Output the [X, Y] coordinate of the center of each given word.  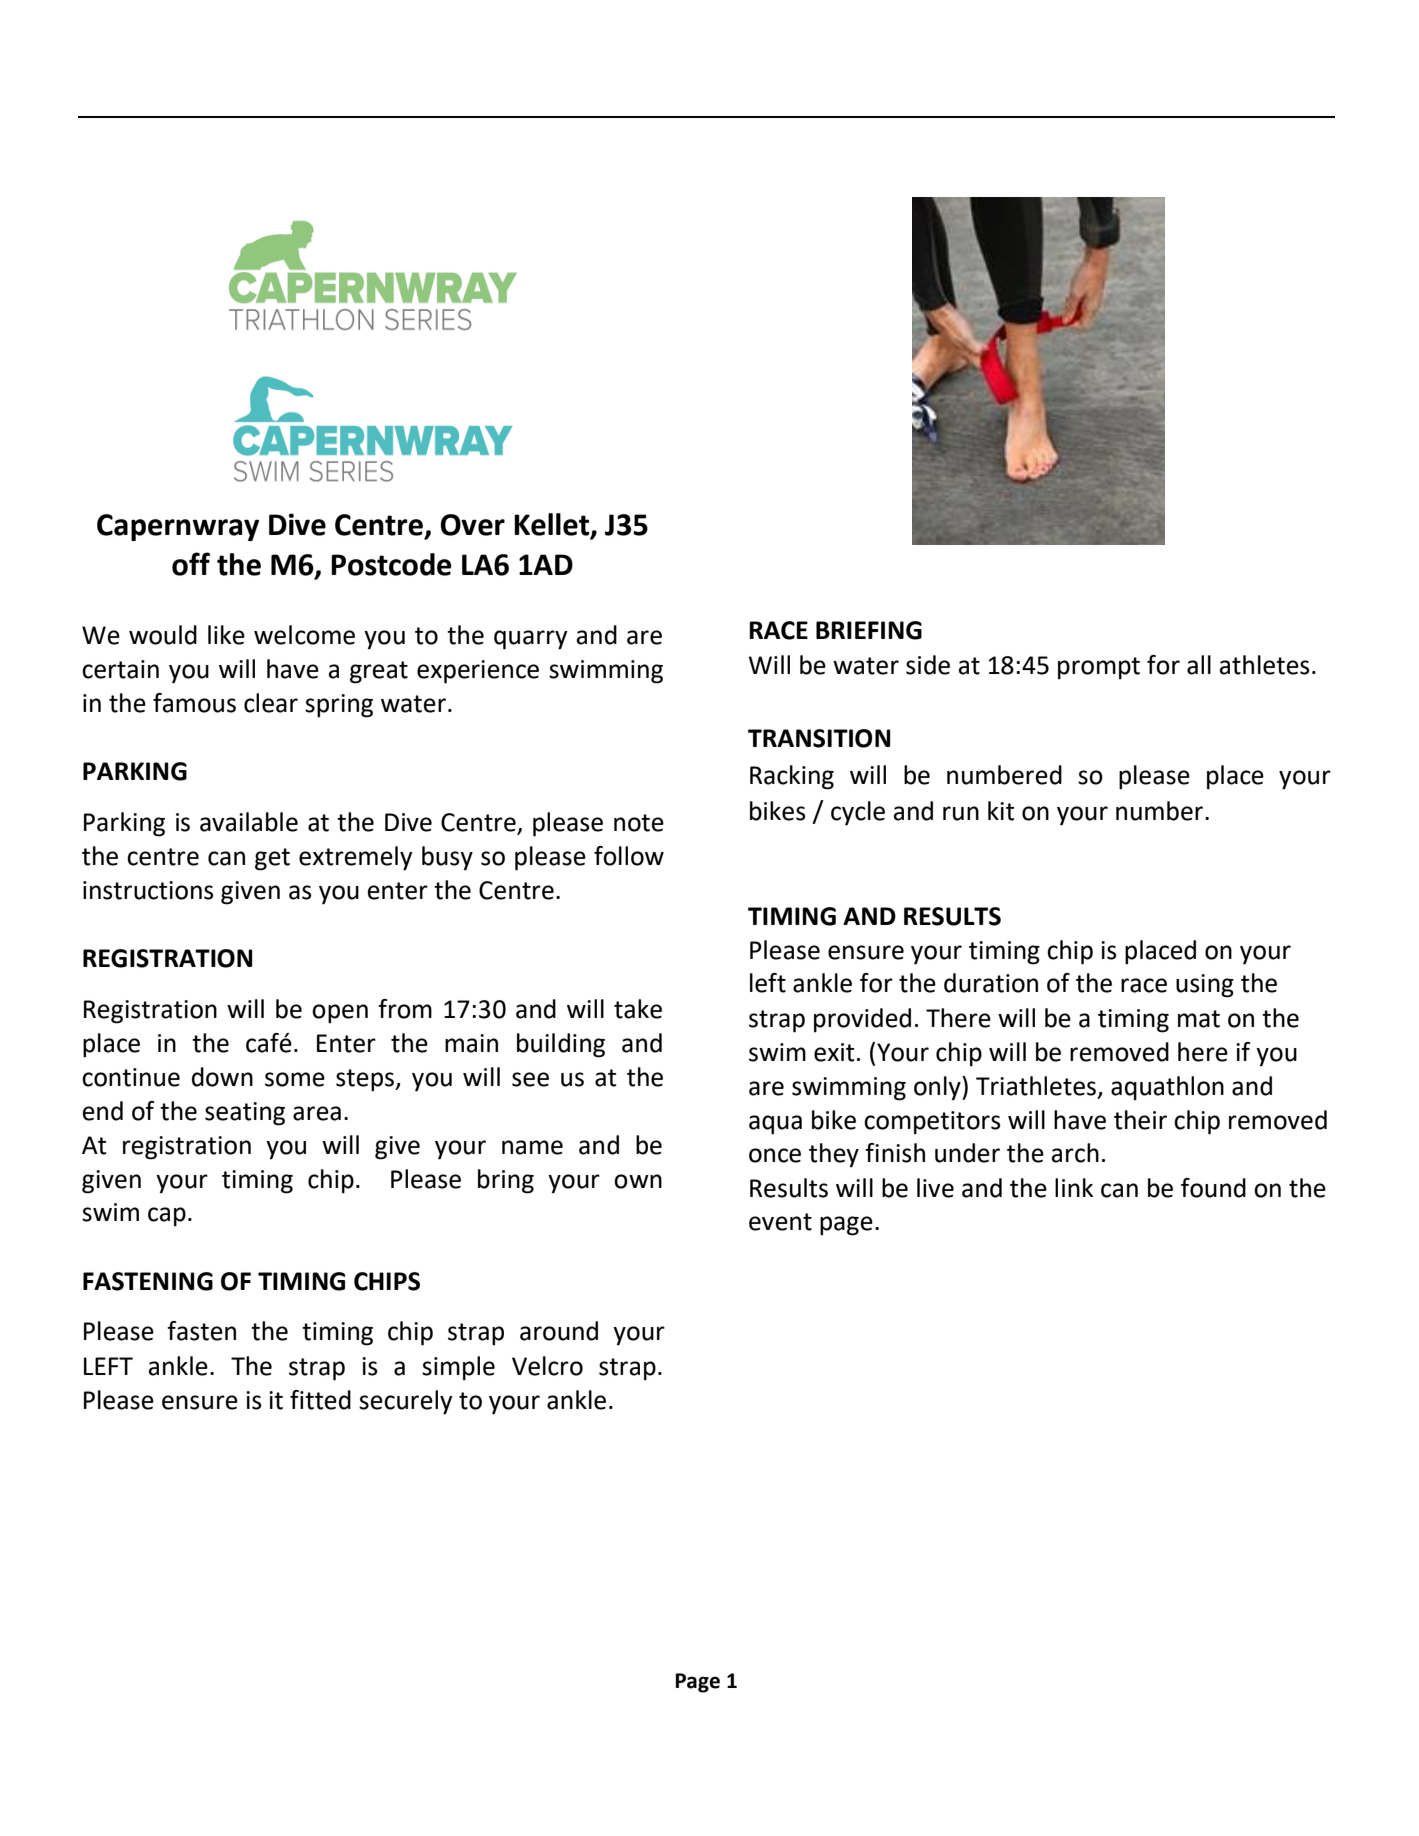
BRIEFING [869, 630]
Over [473, 525]
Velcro [547, 1366]
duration [991, 983]
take [638, 1009]
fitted [320, 1400]
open [340, 1014]
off [191, 564]
